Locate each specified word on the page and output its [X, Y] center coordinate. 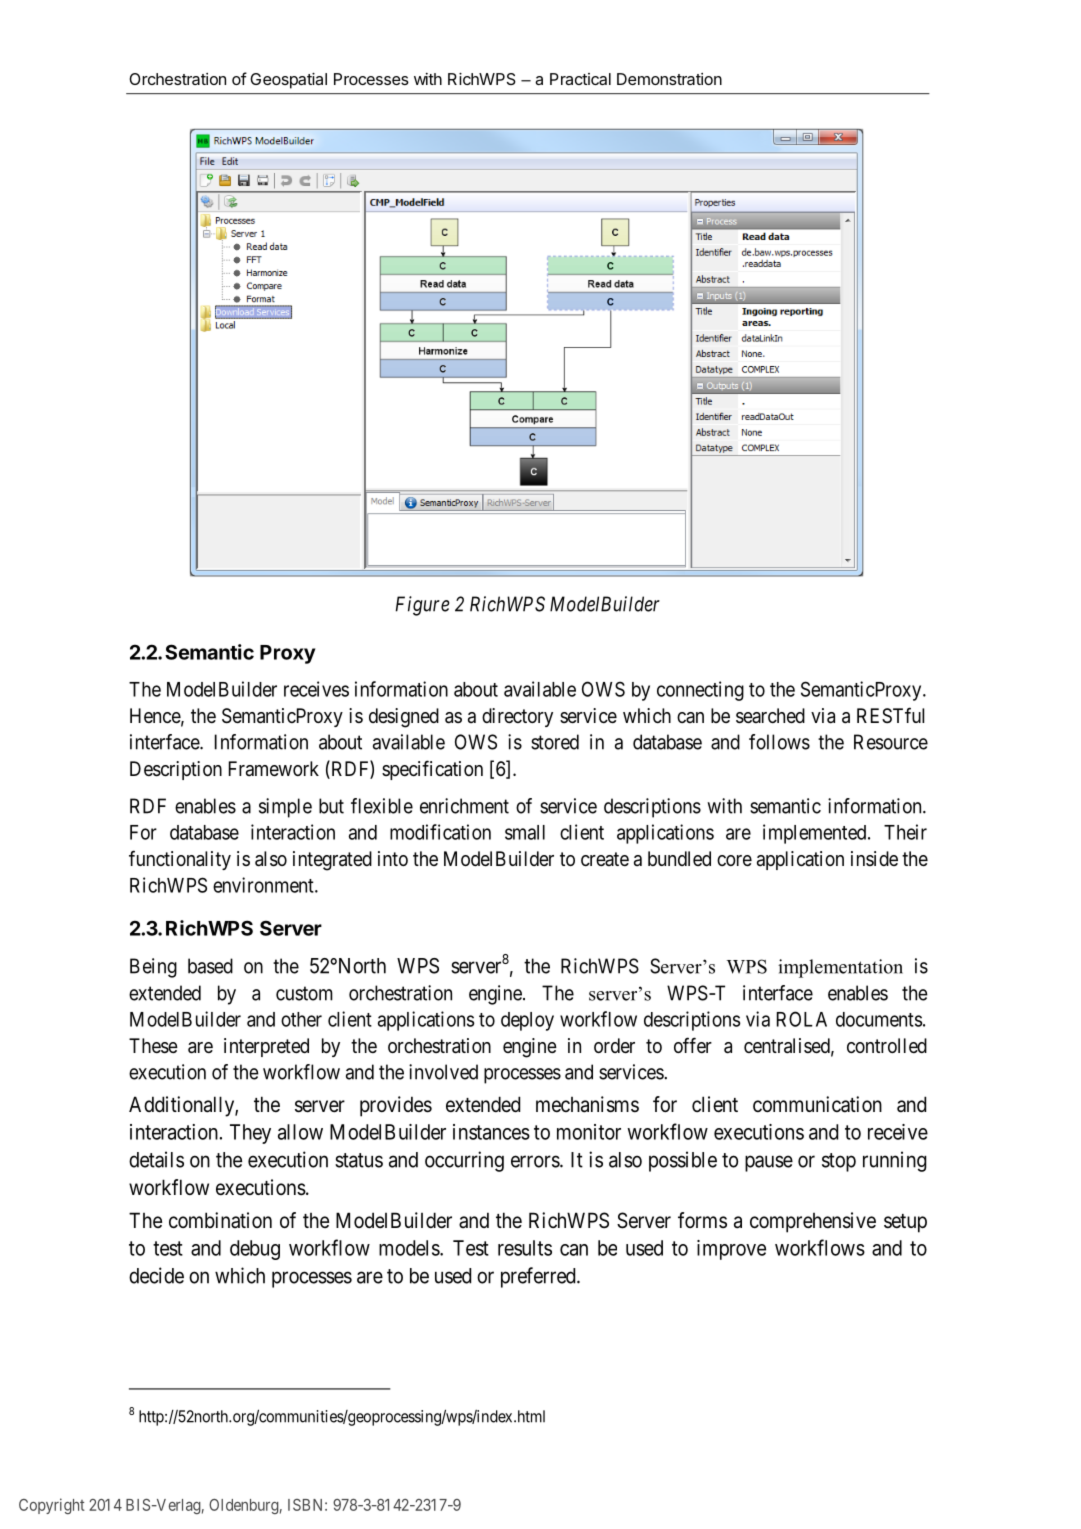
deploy [527, 1021]
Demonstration [669, 79]
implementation [840, 968]
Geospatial [288, 81]
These [153, 1046]
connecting [700, 691]
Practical [580, 79]
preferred [539, 1277]
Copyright [52, 1506]
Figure [422, 606]
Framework [274, 769]
